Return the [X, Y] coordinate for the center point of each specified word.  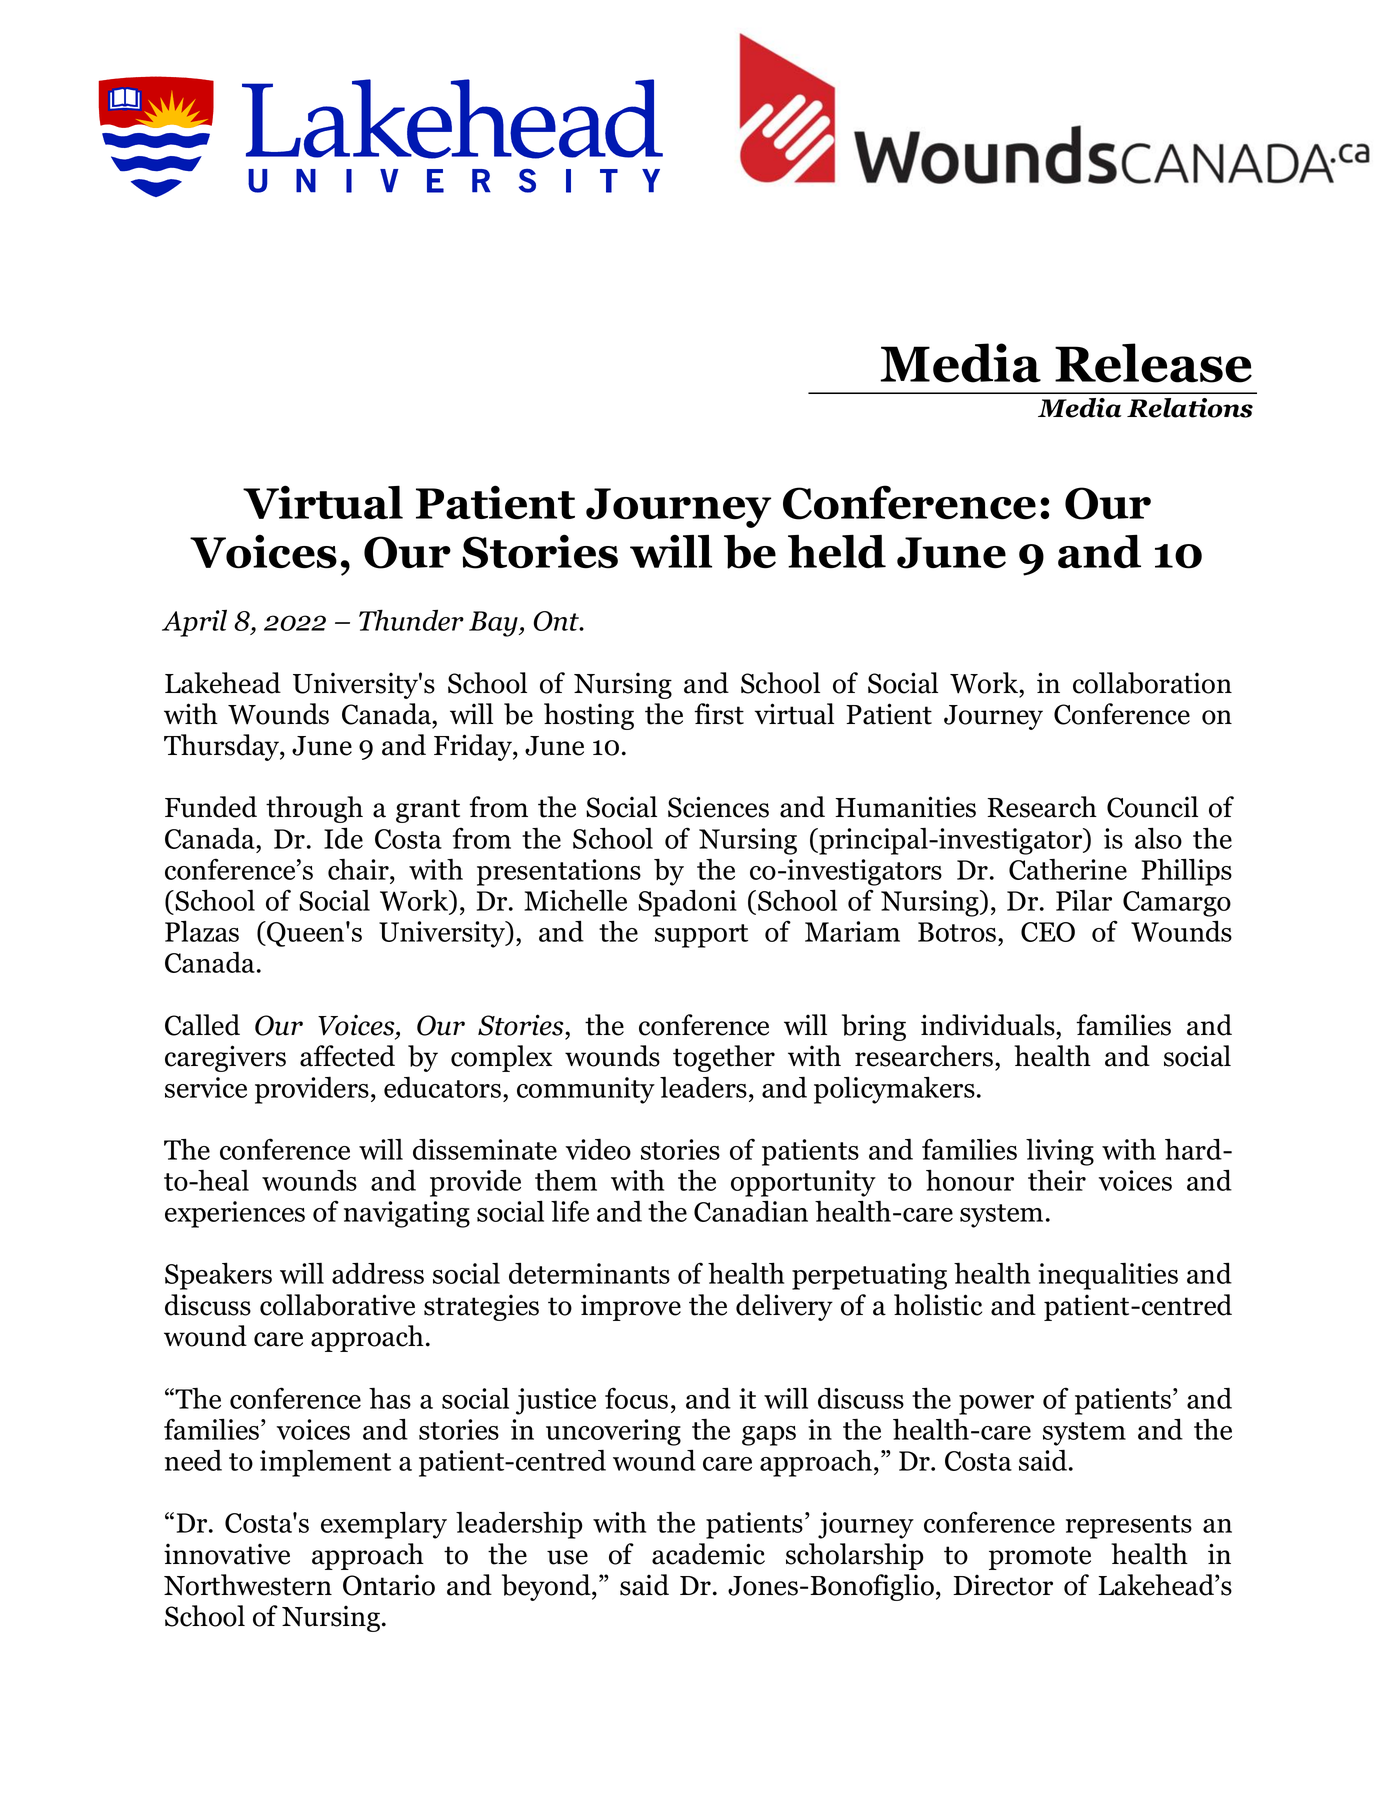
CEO [1048, 932]
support [701, 936]
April [194, 623]
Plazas [202, 931]
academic [708, 1554]
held [837, 551]
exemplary [384, 1525]
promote [1040, 1558]
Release [1153, 363]
